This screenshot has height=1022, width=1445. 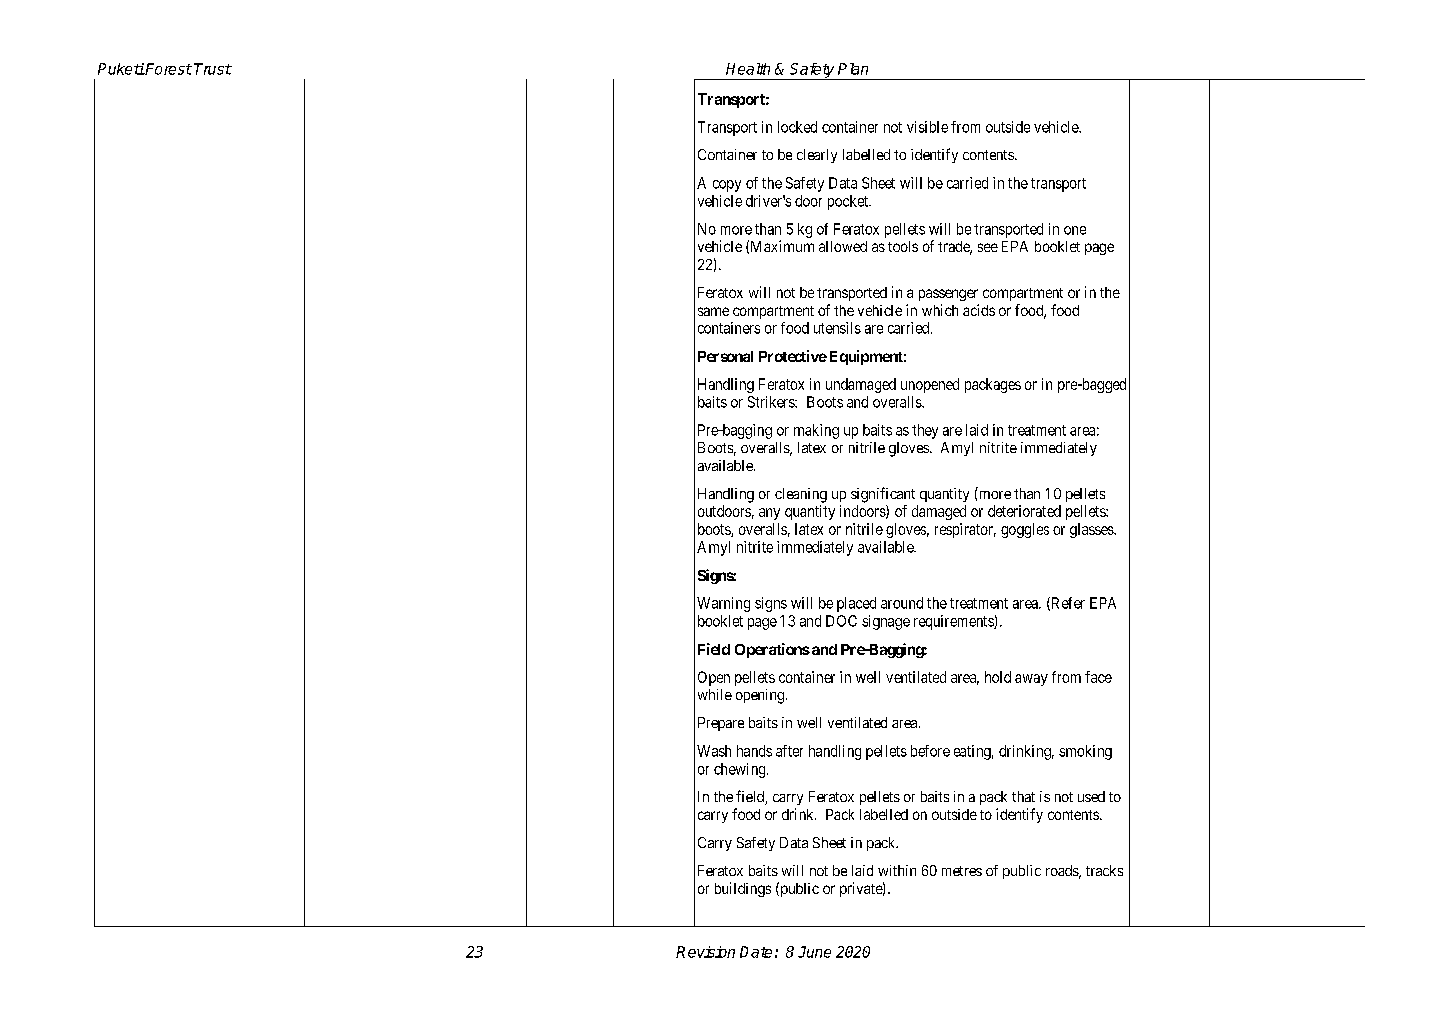 What do you see at coordinates (748, 69) in the screenshot?
I see `Health` at bounding box center [748, 69].
